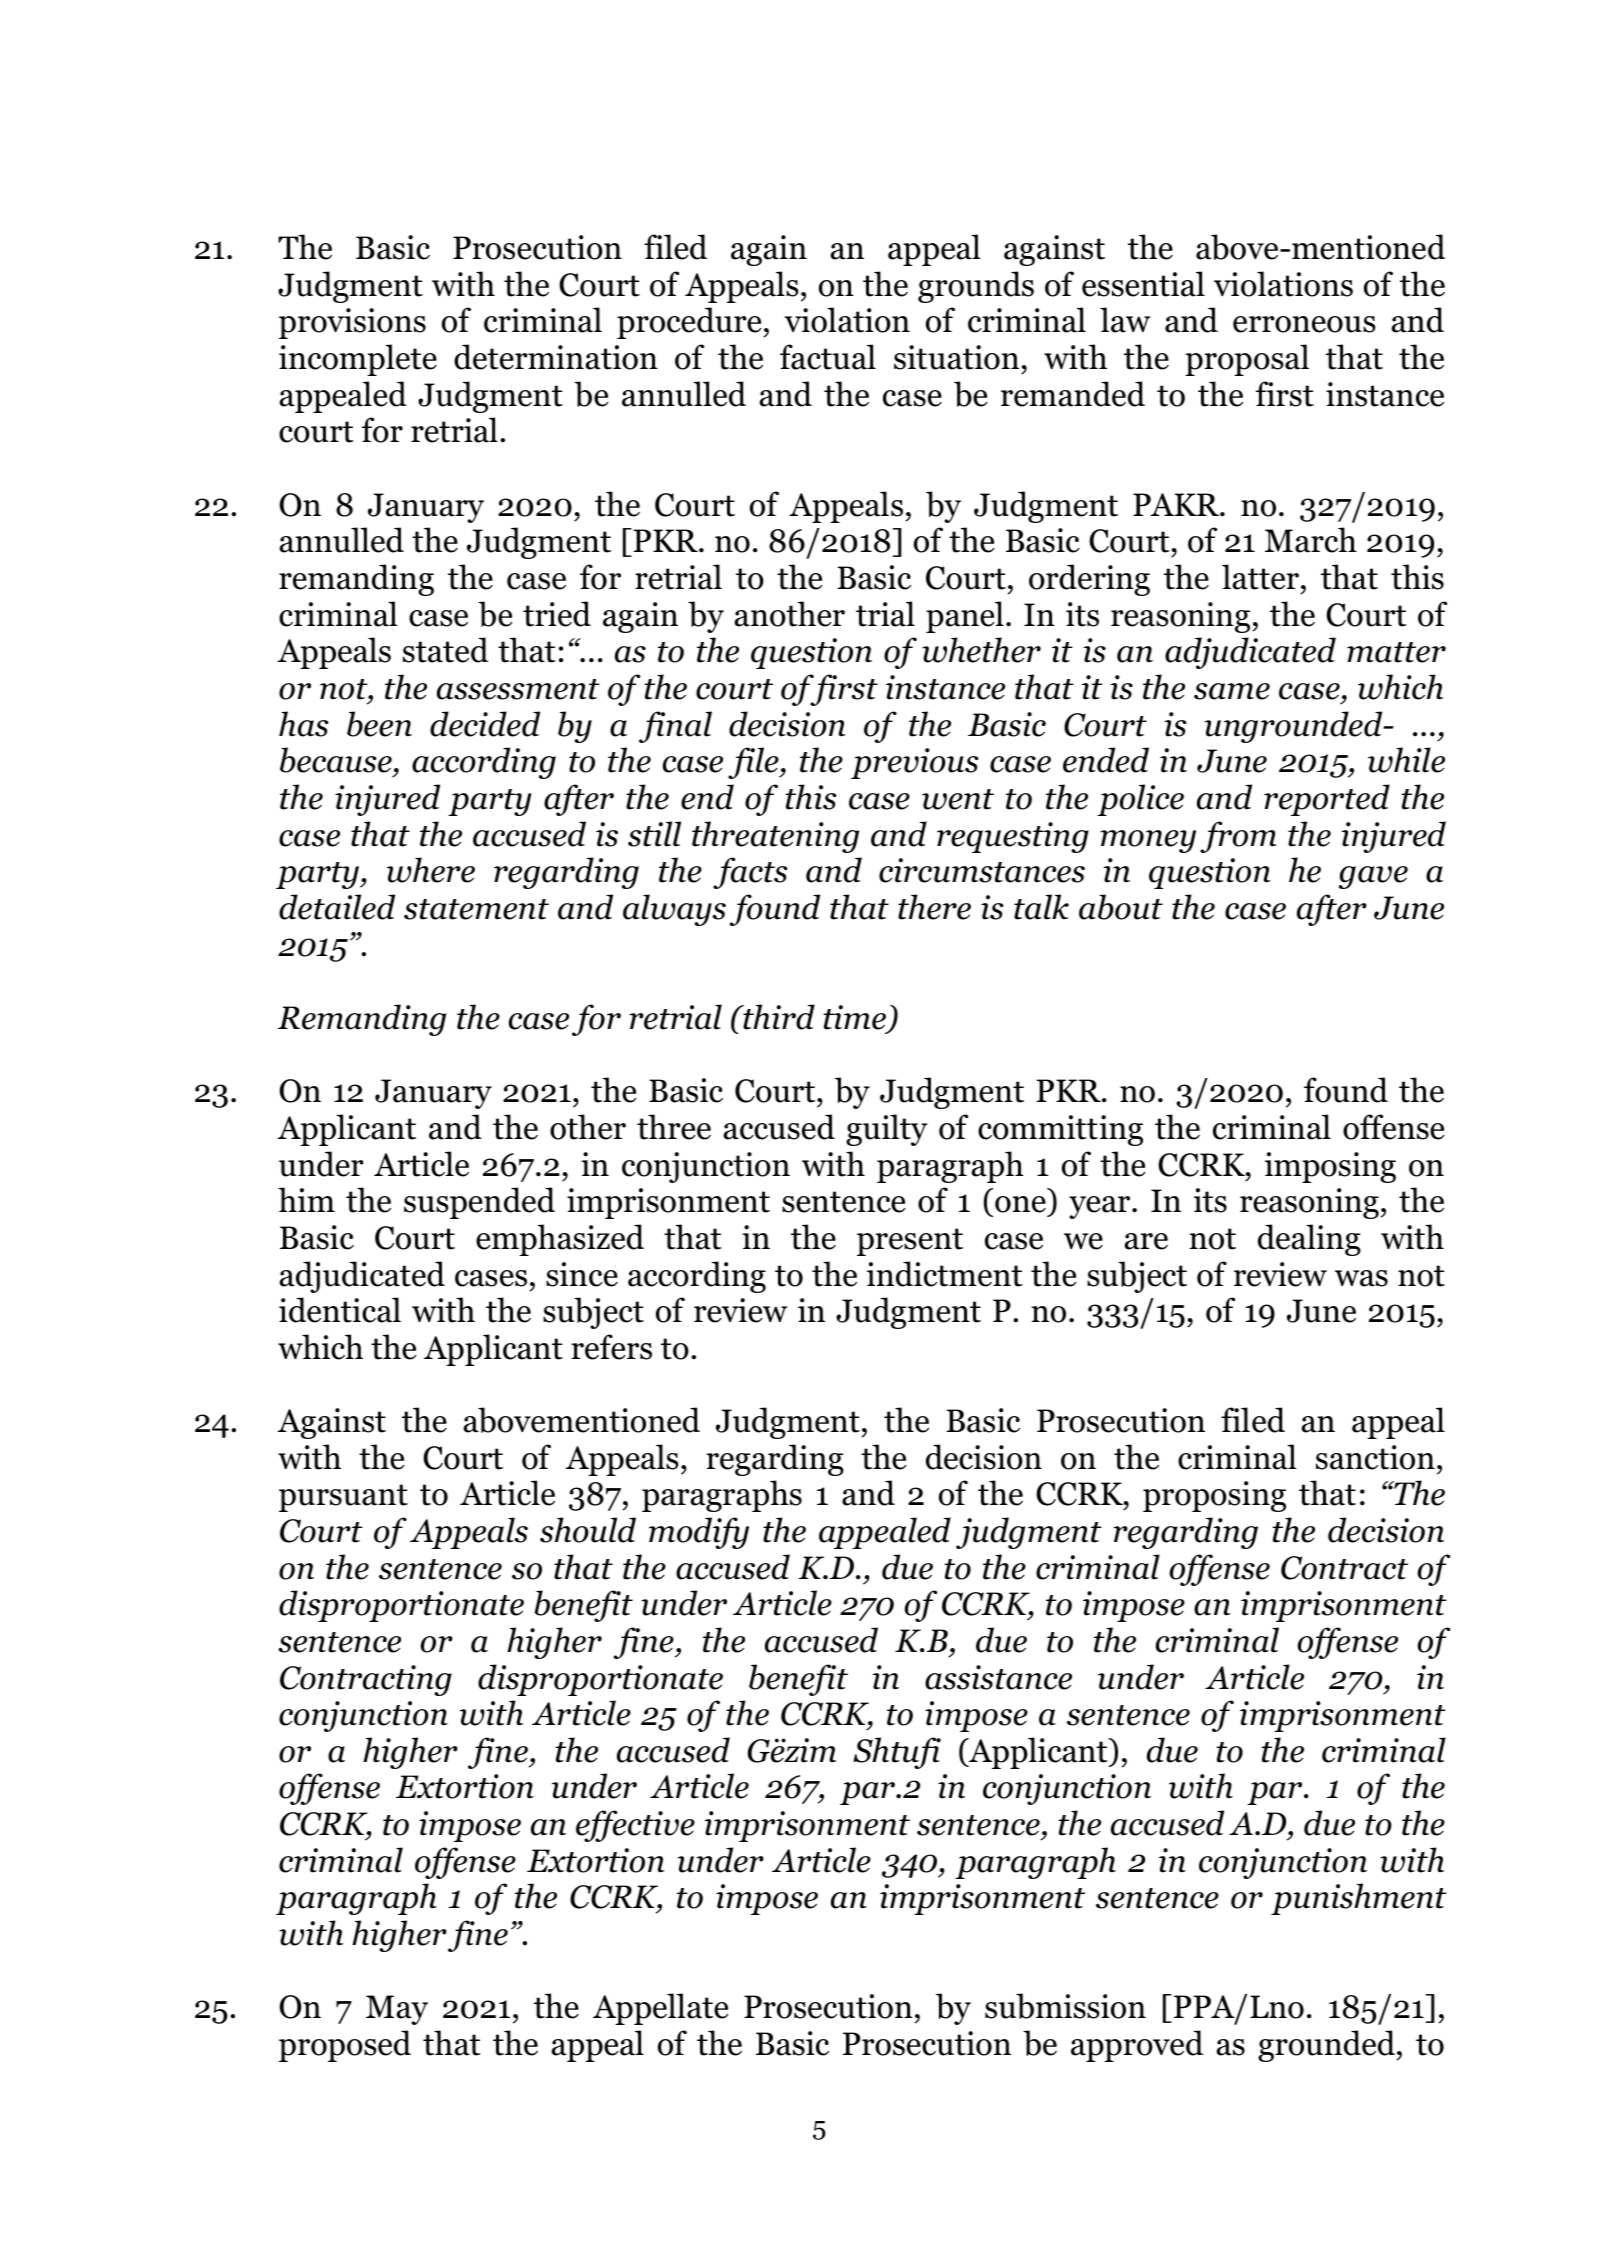 Image resolution: width=1600 pixels, height=2263 pixels. Describe the element at coordinates (306, 1199) in the screenshot. I see `him` at that location.
